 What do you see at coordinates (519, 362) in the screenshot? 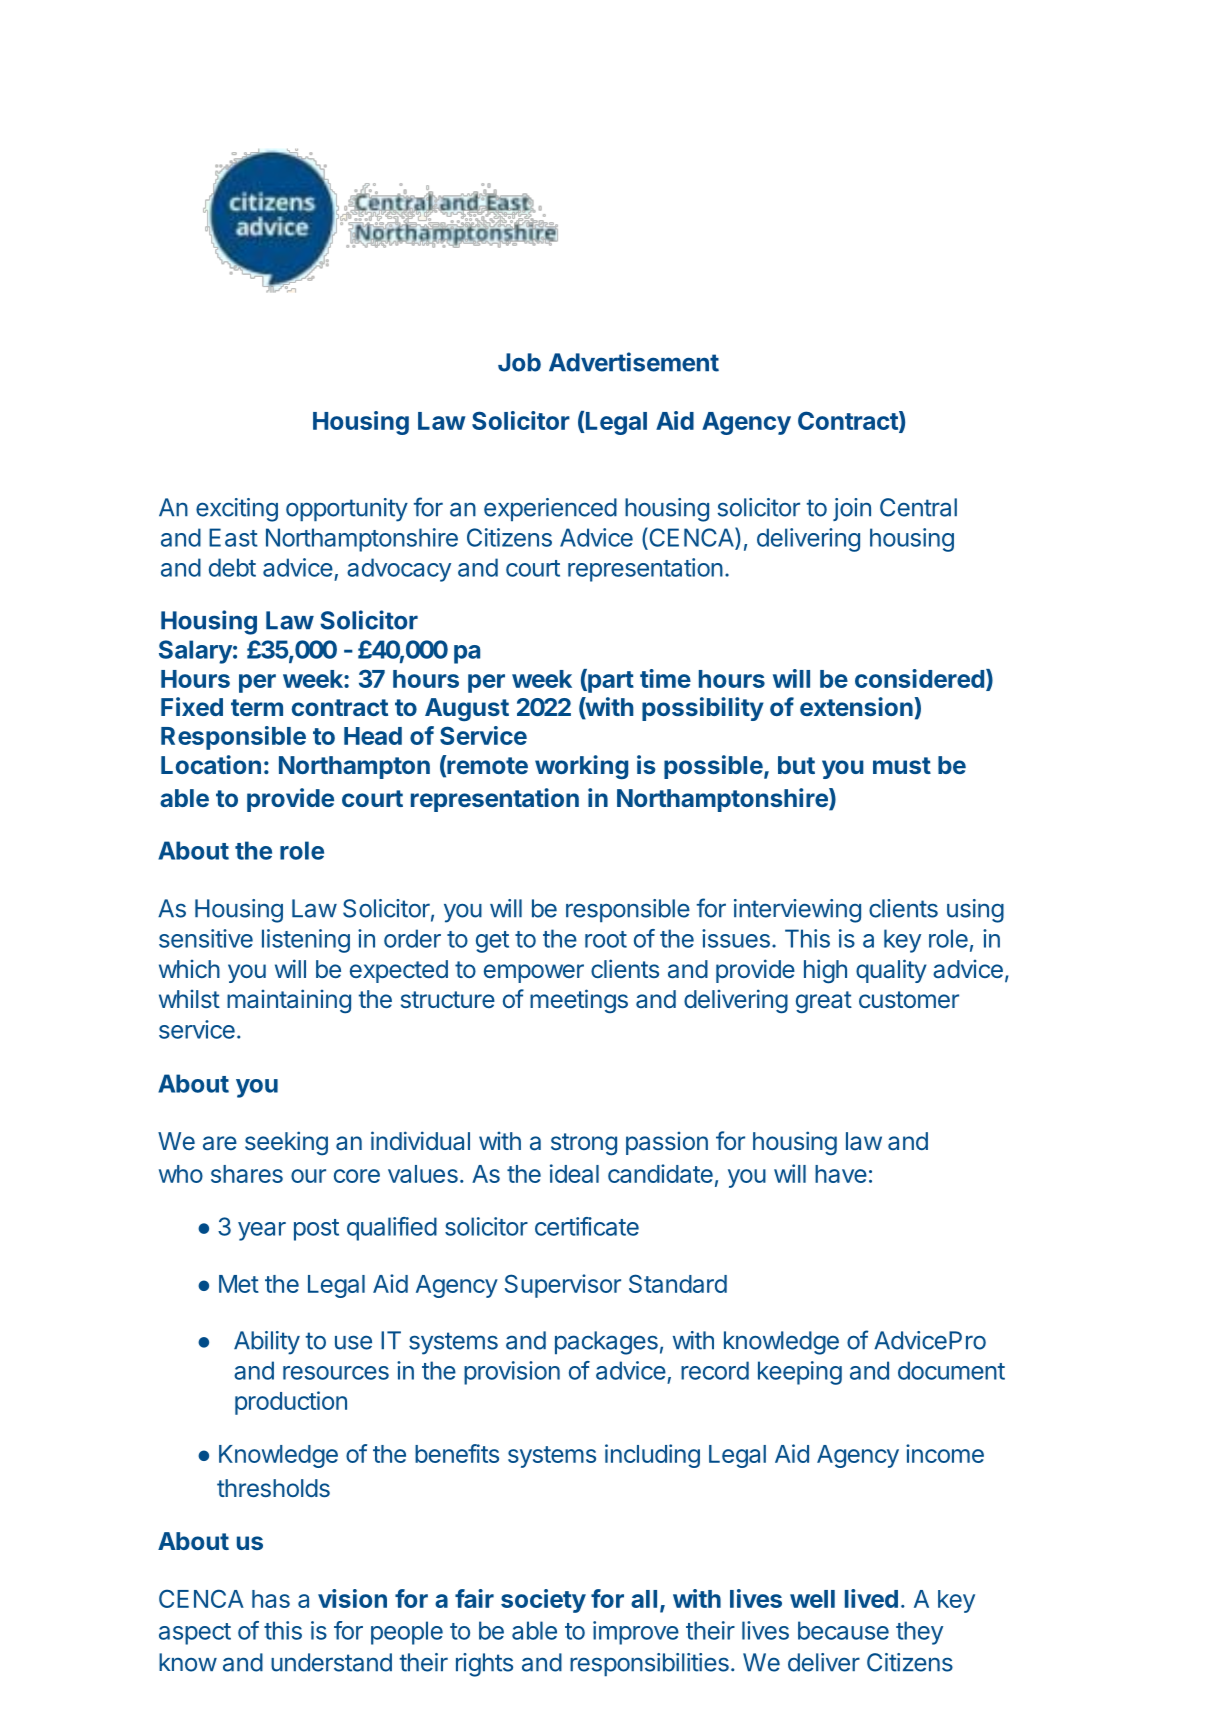
I see `Job` at bounding box center [519, 362].
